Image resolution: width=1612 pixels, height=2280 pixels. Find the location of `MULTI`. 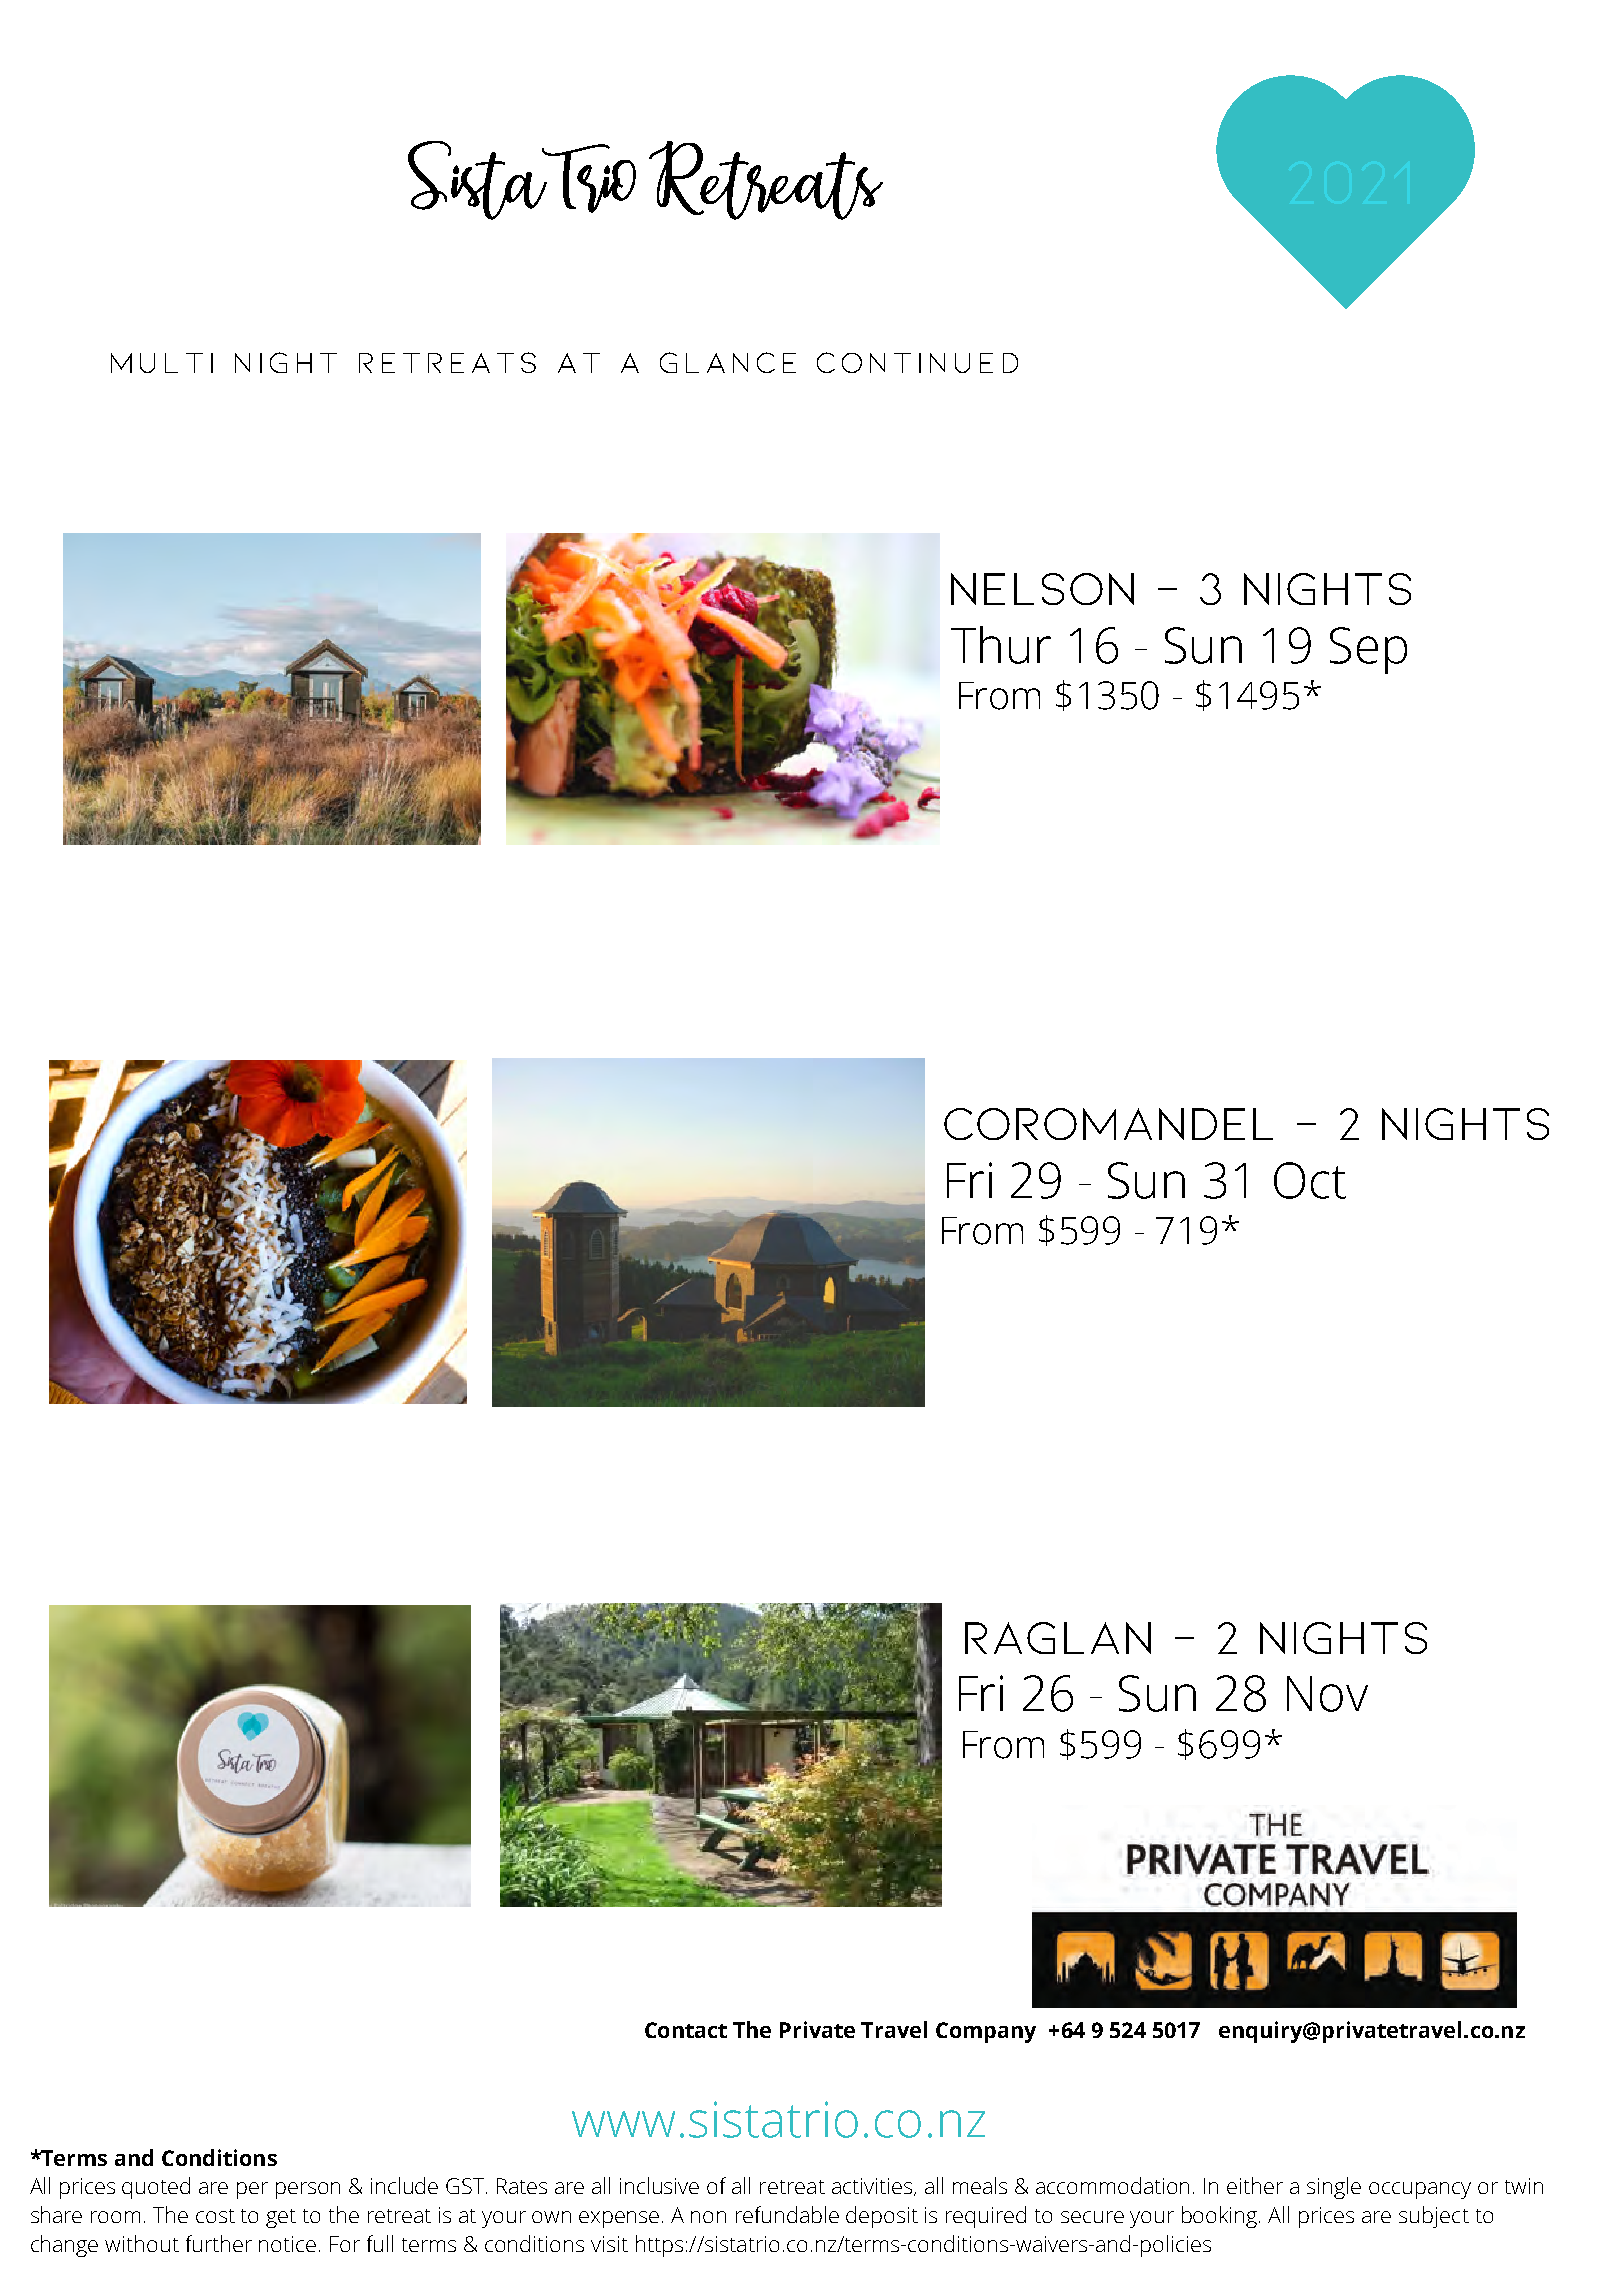

MULTI is located at coordinates (162, 363).
